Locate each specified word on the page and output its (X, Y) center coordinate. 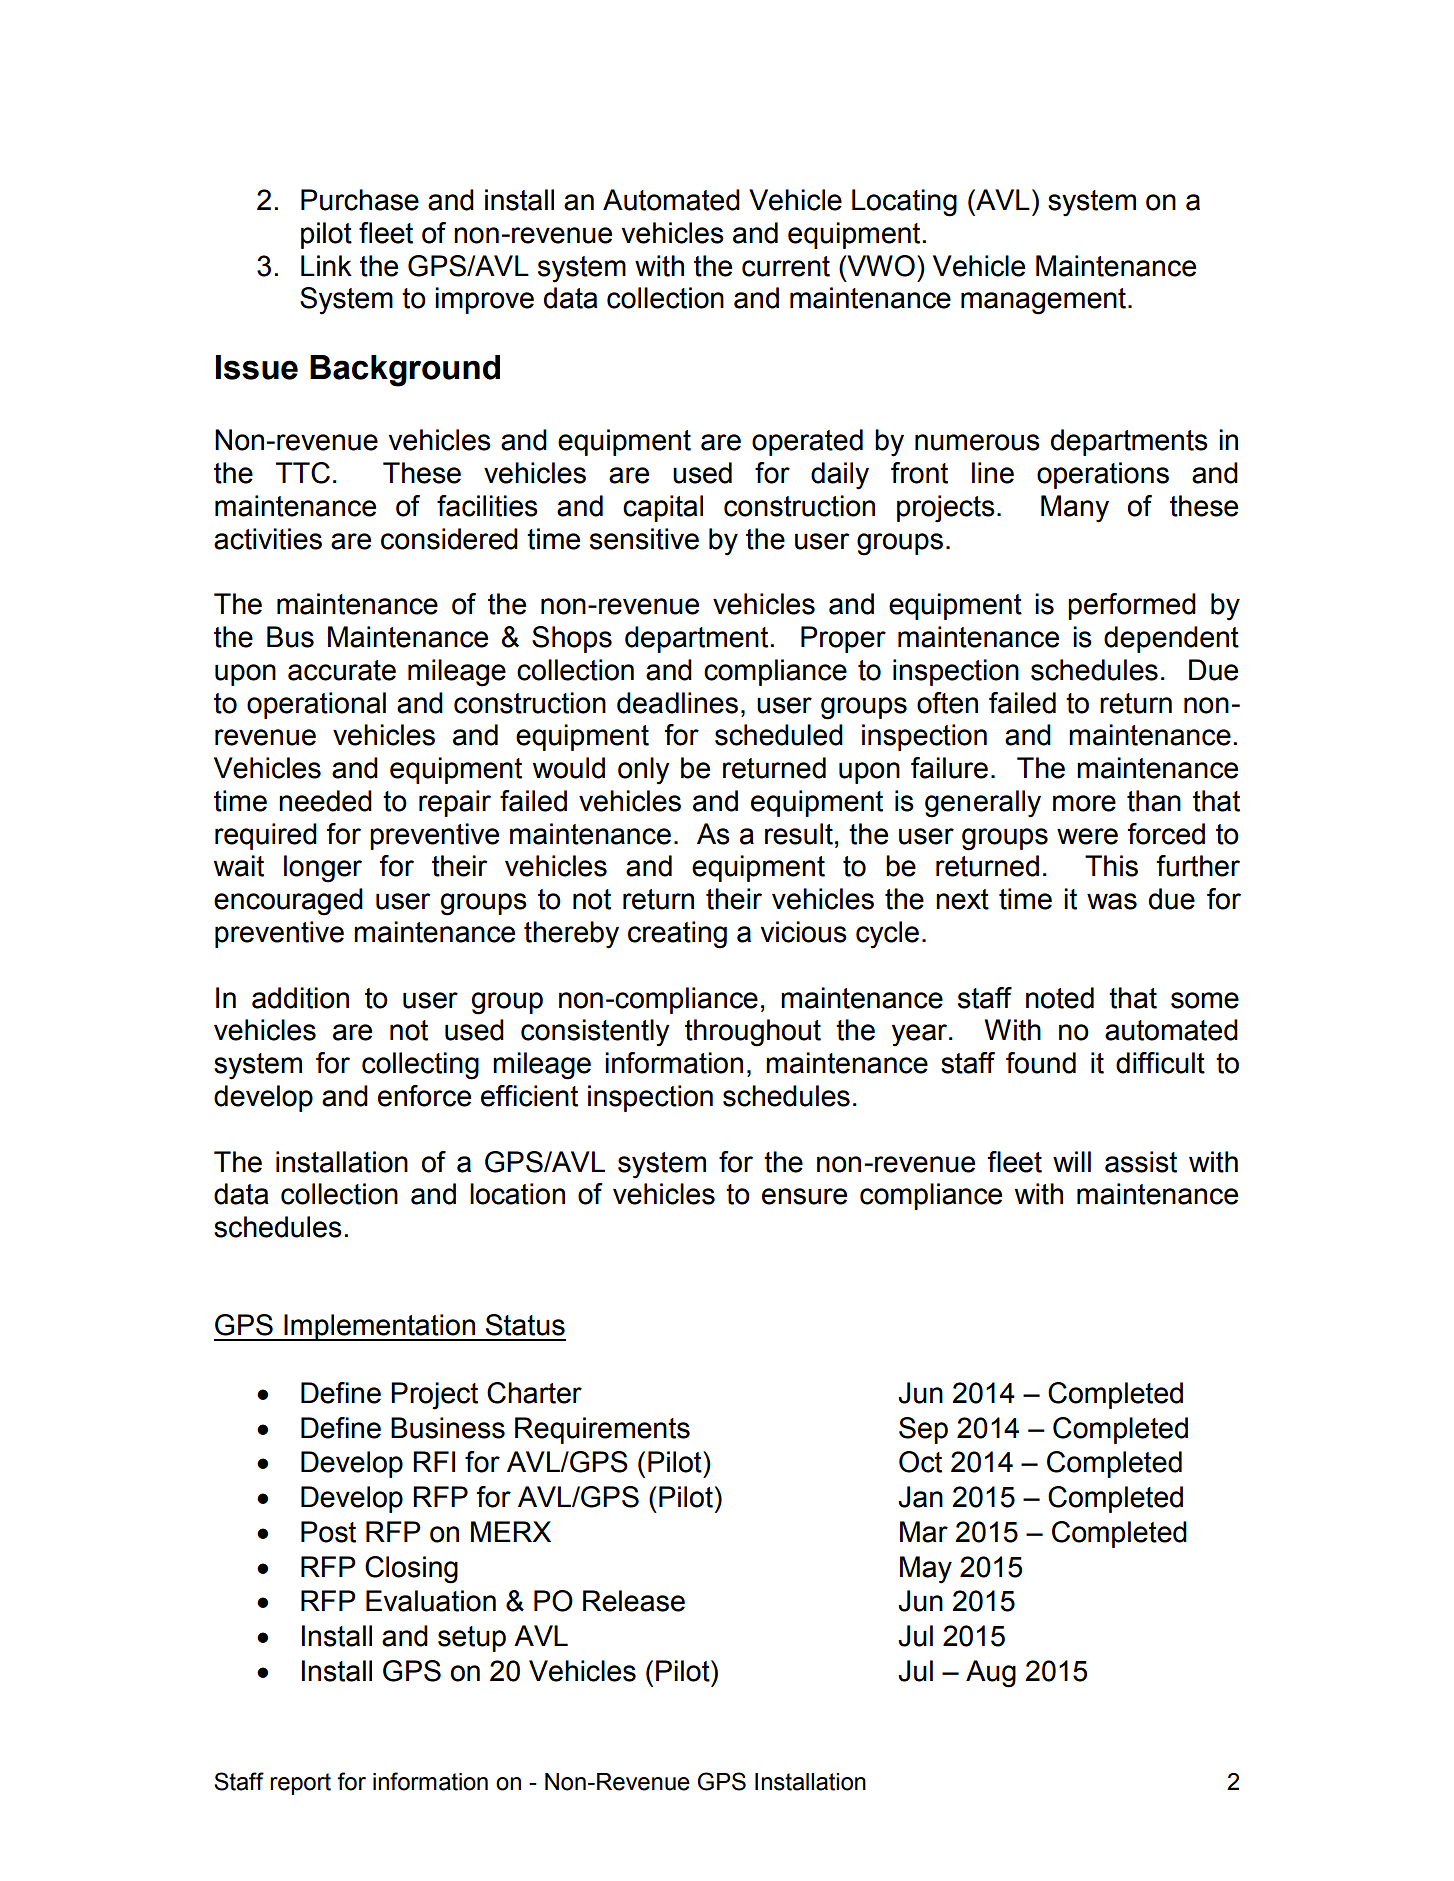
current (786, 266)
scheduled (779, 735)
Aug (991, 1674)
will (1072, 1161)
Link (326, 265)
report (300, 1784)
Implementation (379, 1327)
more (1084, 803)
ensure (804, 1196)
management (1045, 301)
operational (316, 705)
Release (634, 1601)
